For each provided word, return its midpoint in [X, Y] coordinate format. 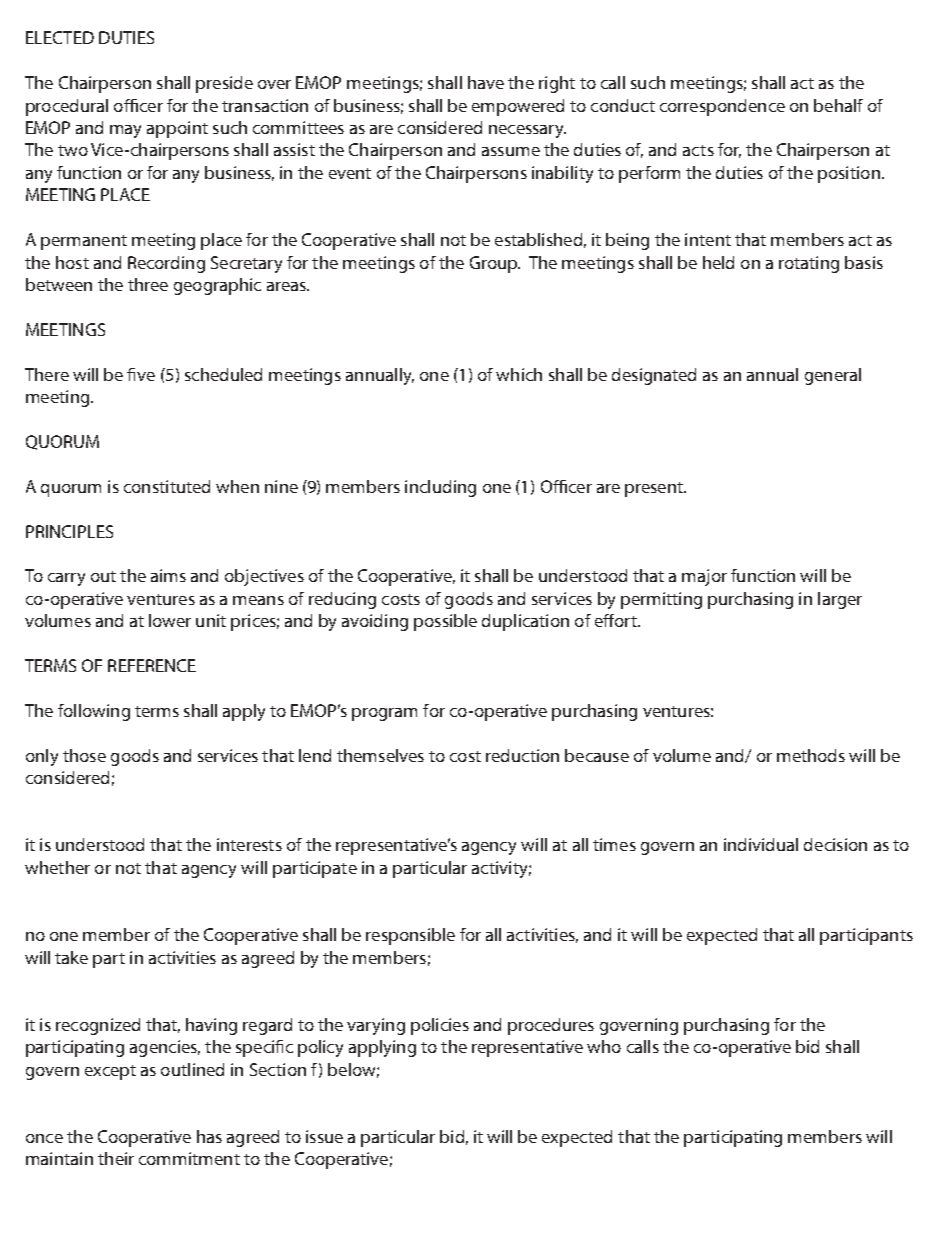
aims [168, 575]
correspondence [722, 107]
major [704, 577]
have [486, 82]
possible [445, 622]
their [116, 1158]
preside [224, 84]
